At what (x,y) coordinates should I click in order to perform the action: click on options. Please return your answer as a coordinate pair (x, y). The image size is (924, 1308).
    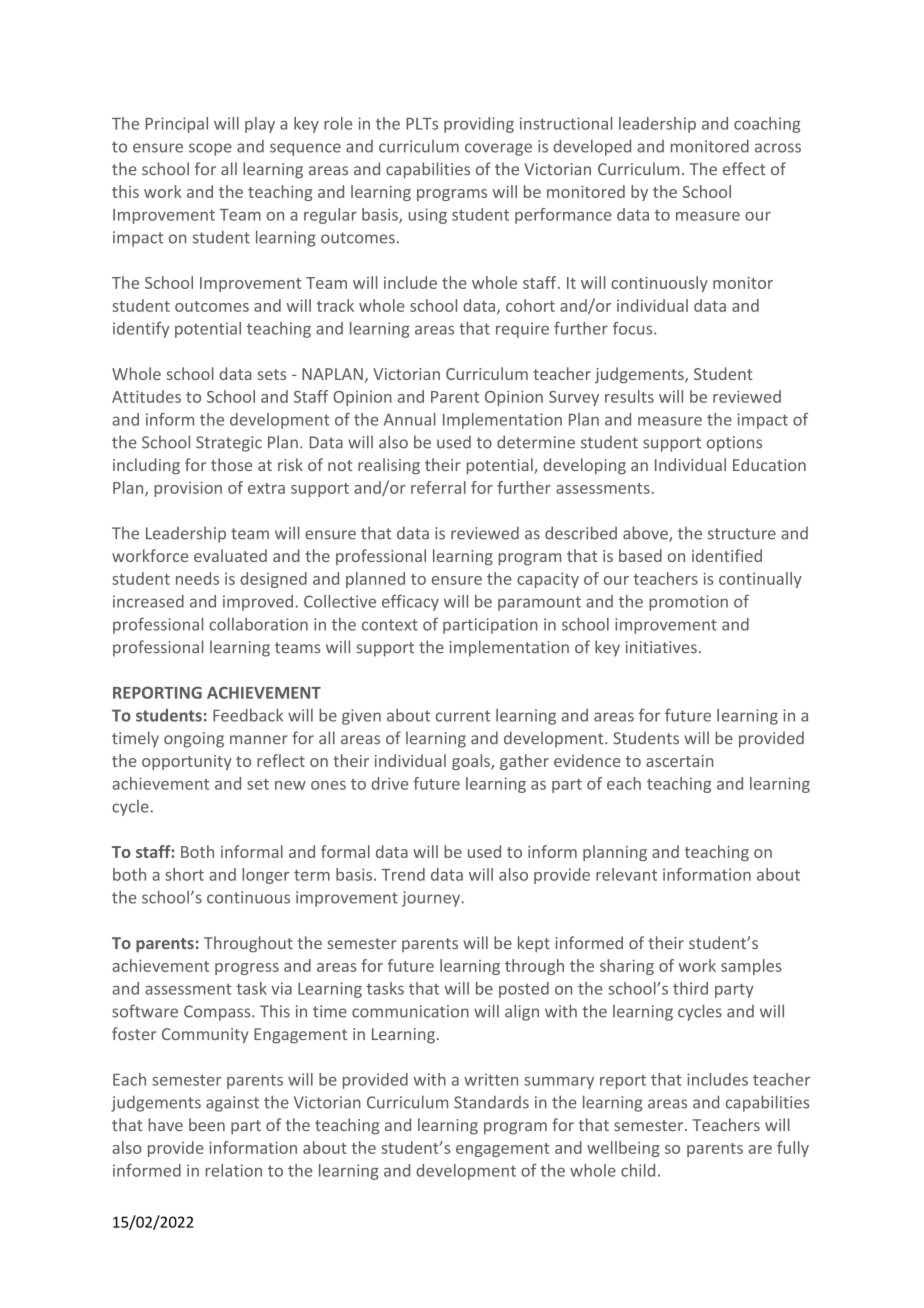
    Looking at the image, I should click on (734, 444).
